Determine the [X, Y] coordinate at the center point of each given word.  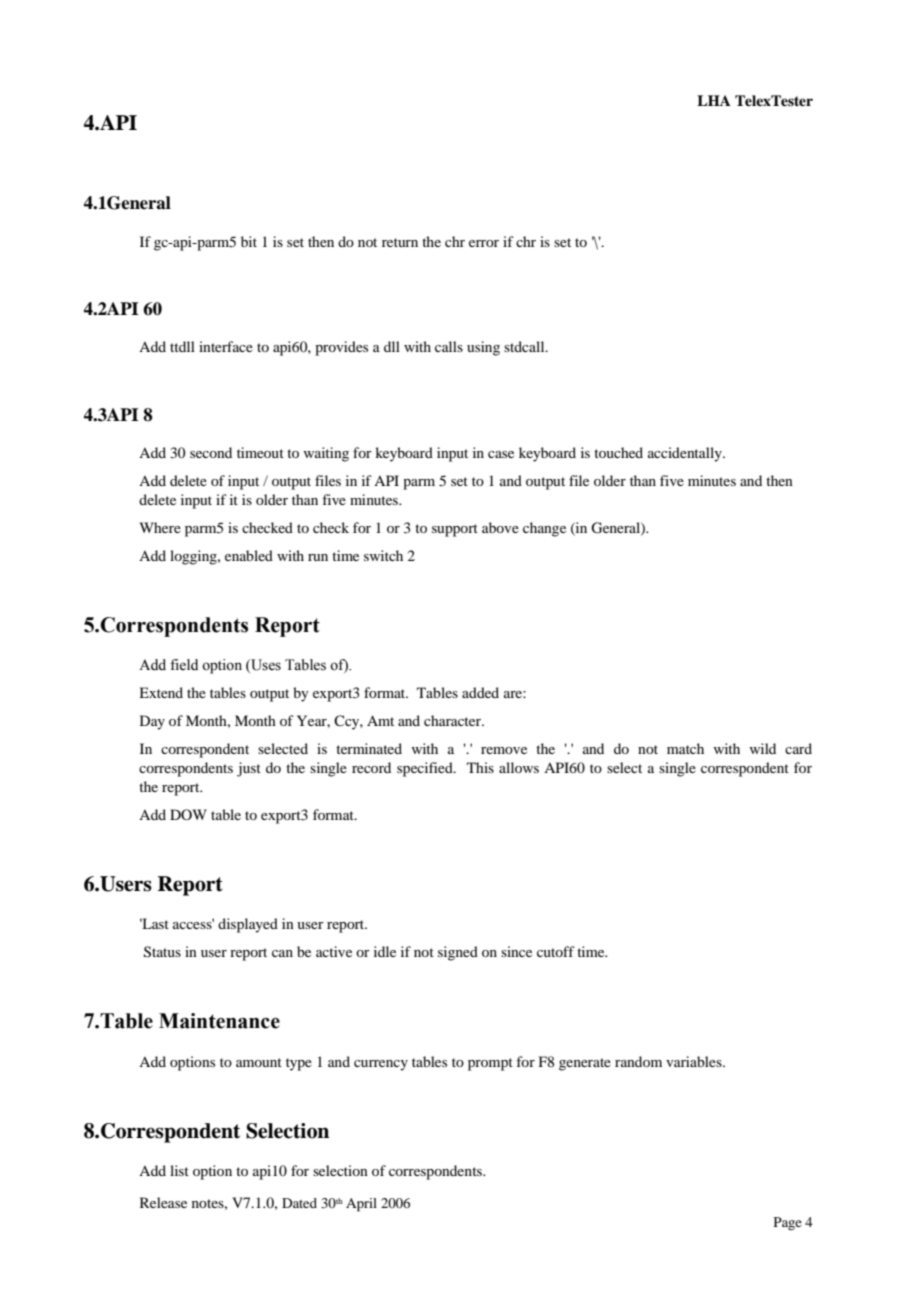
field [184, 665]
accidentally [686, 454]
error [484, 243]
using [483, 348]
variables [695, 1061]
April [361, 1205]
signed [458, 953]
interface [226, 346]
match [685, 748]
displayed [248, 925]
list [179, 1170]
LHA [714, 100]
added [480, 692]
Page [788, 1223]
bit [249, 241]
